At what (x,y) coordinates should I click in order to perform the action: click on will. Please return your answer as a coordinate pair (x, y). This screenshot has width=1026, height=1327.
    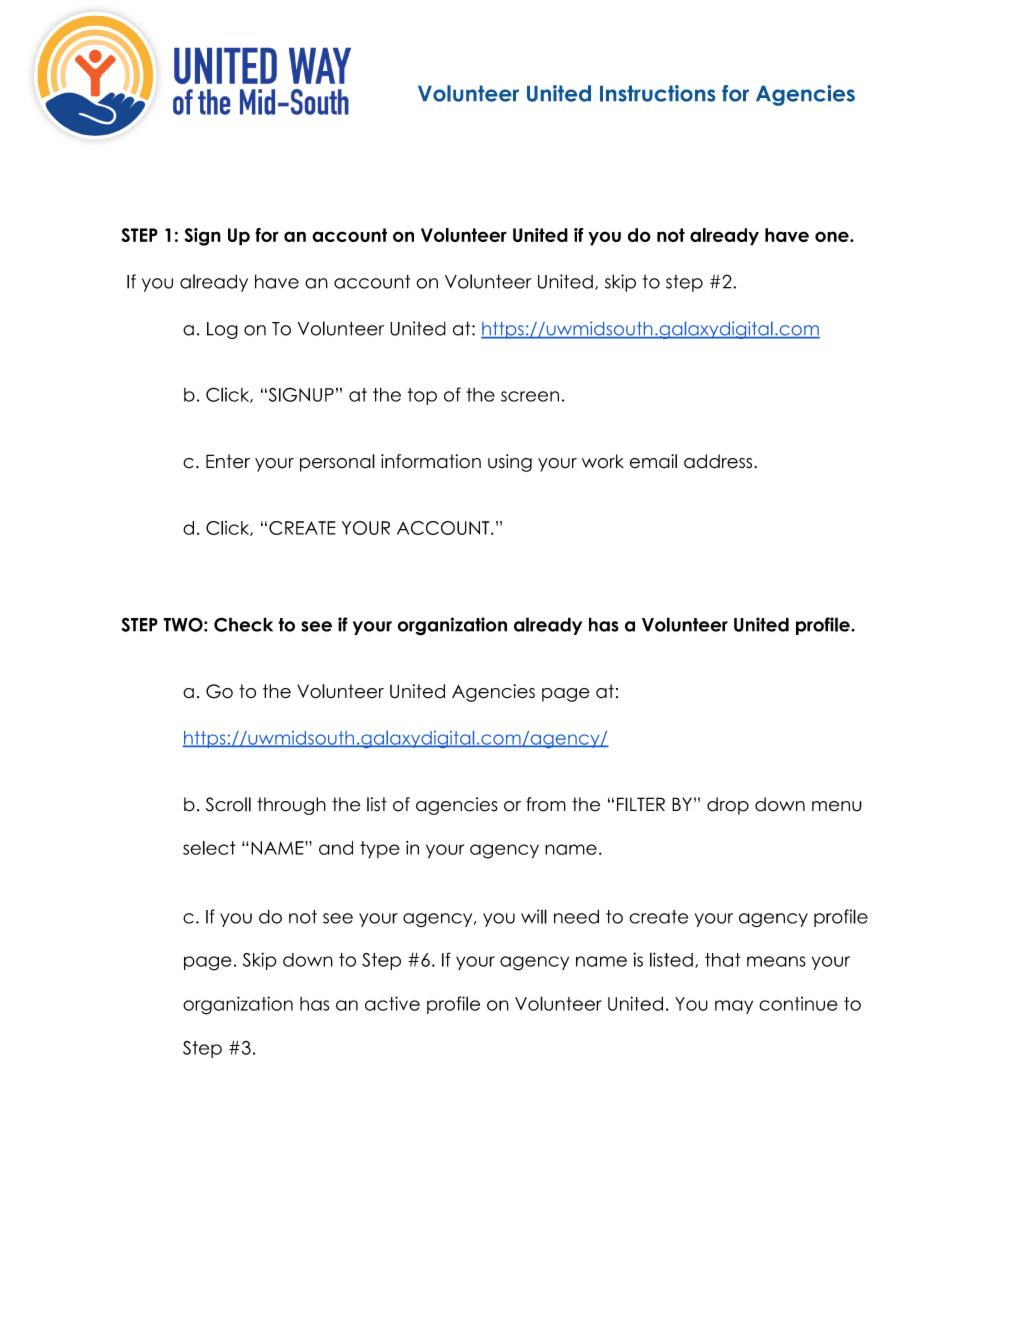
    Looking at the image, I should click on (534, 916).
